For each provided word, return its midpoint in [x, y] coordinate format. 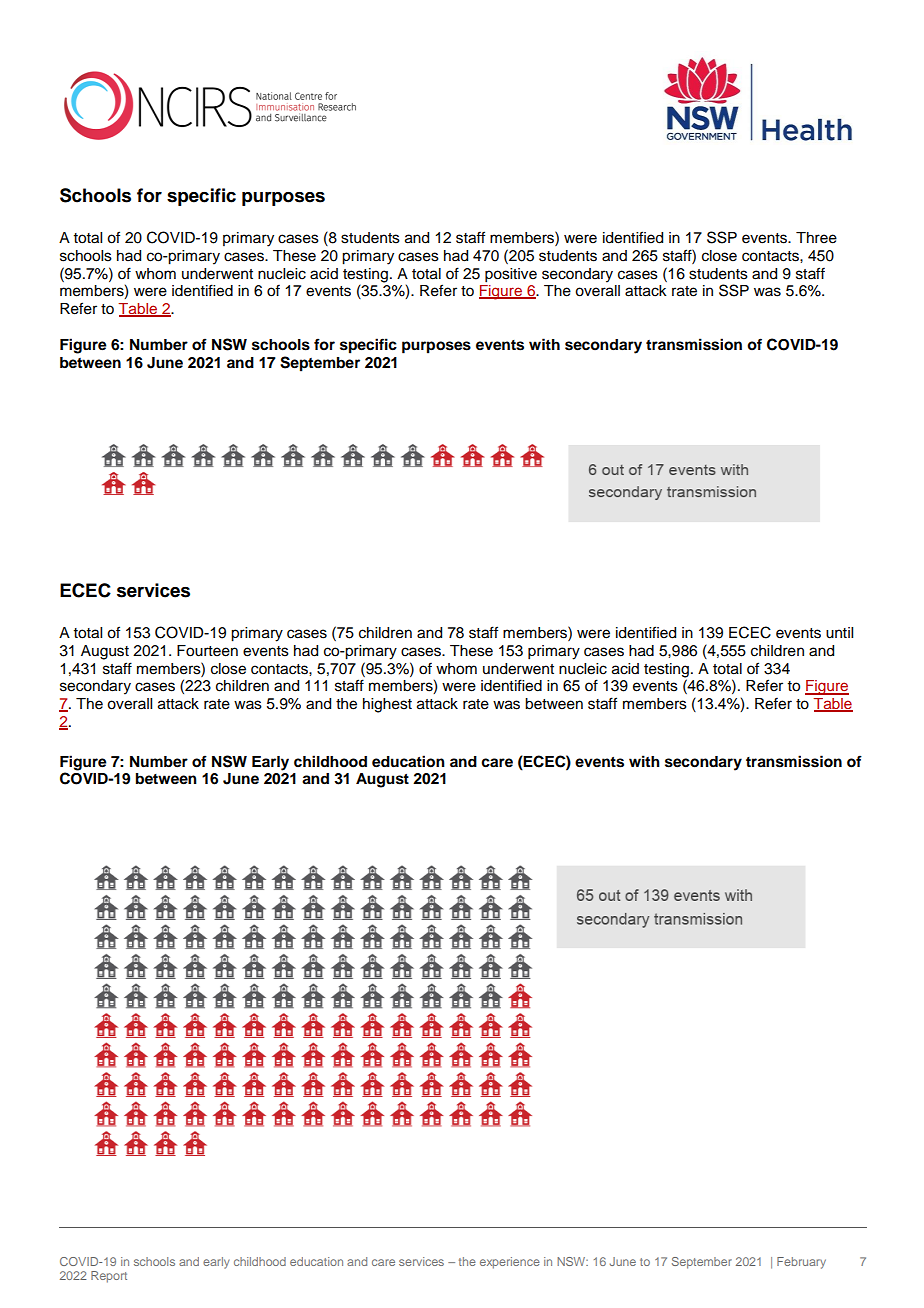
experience [510, 1263]
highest [387, 705]
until [839, 633]
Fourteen [207, 651]
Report [109, 1277]
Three [816, 238]
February [801, 1263]
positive [511, 275]
